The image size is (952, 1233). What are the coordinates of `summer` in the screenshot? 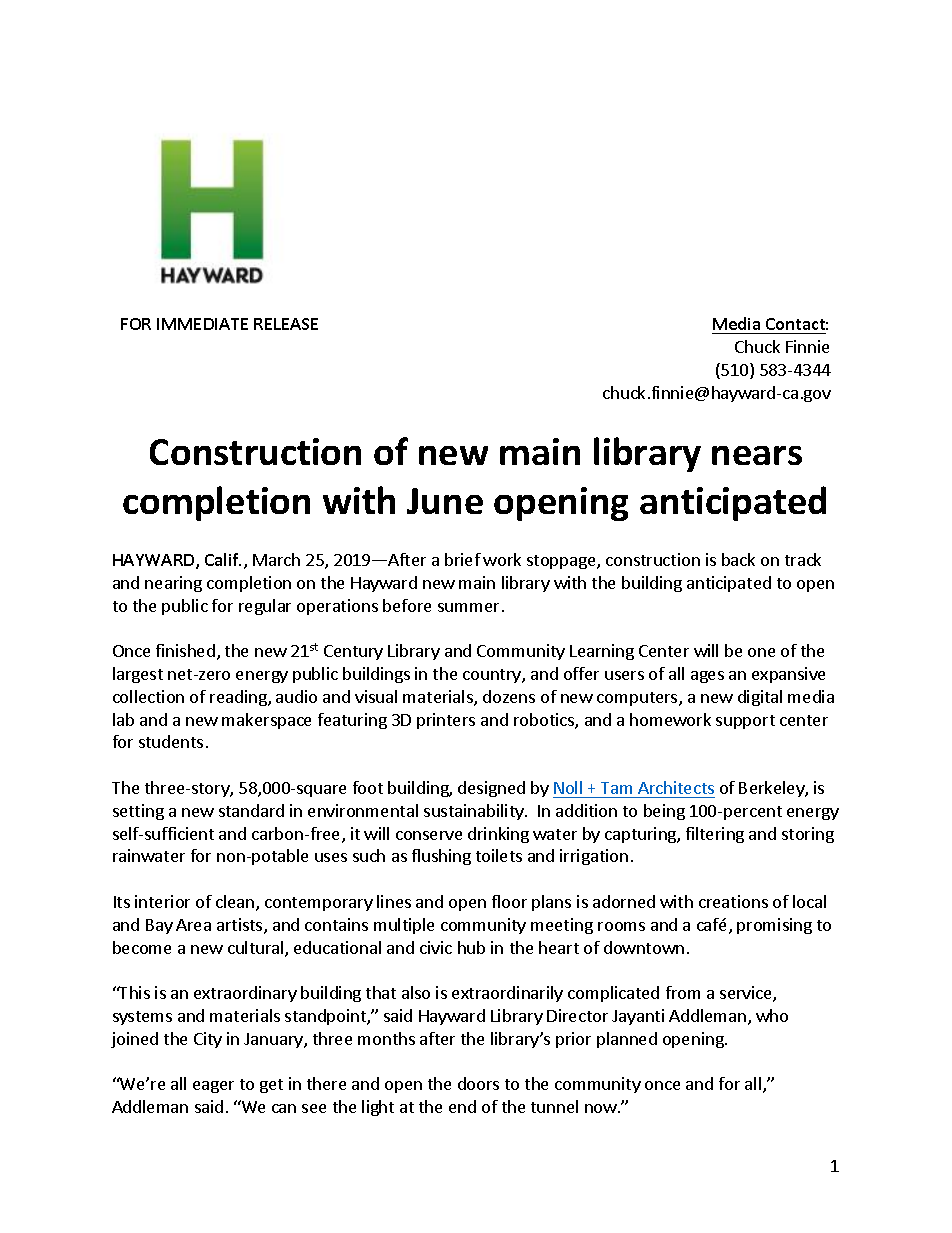 It's located at (468, 607).
